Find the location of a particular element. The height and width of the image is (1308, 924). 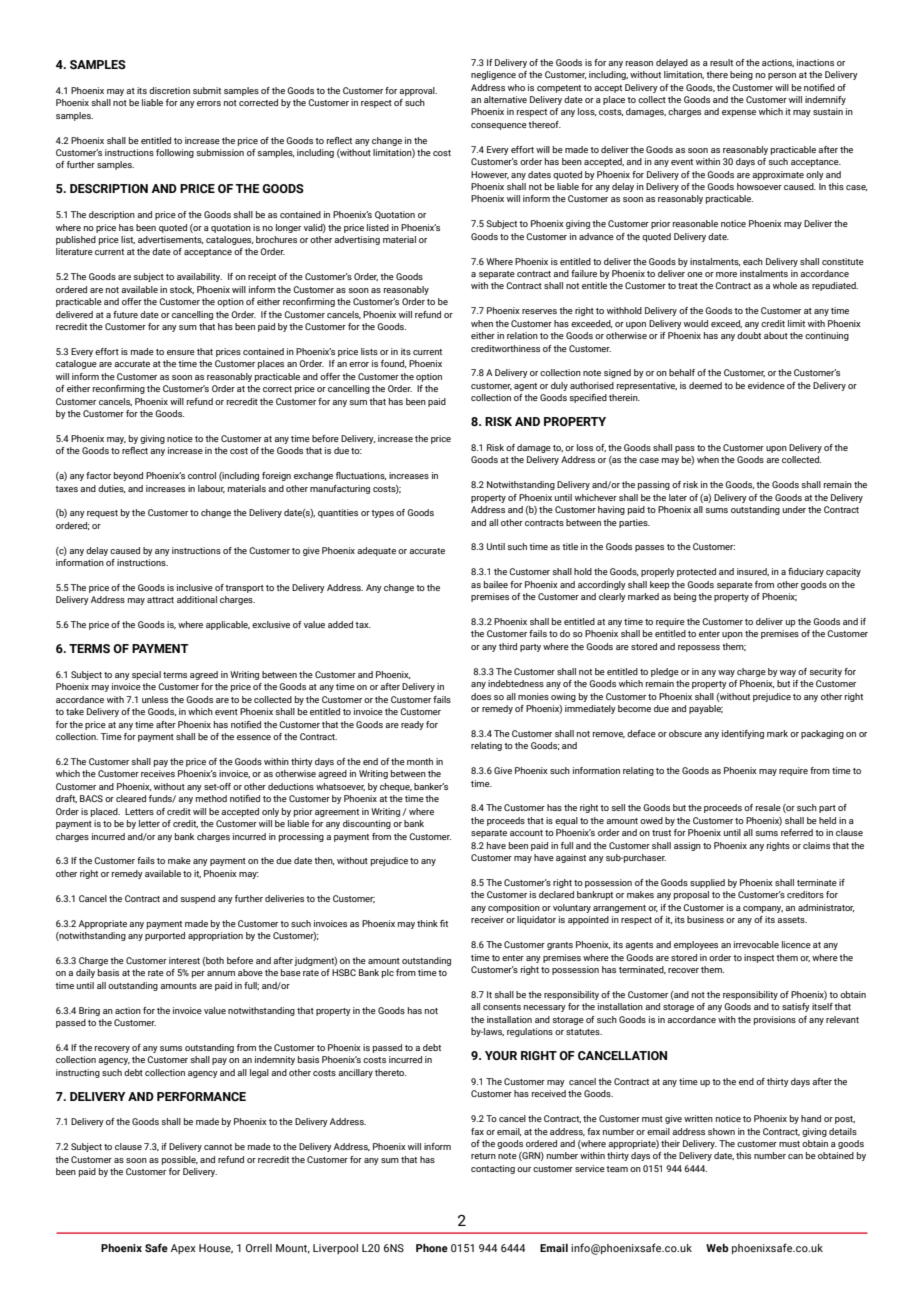

third is located at coordinates (508, 646).
